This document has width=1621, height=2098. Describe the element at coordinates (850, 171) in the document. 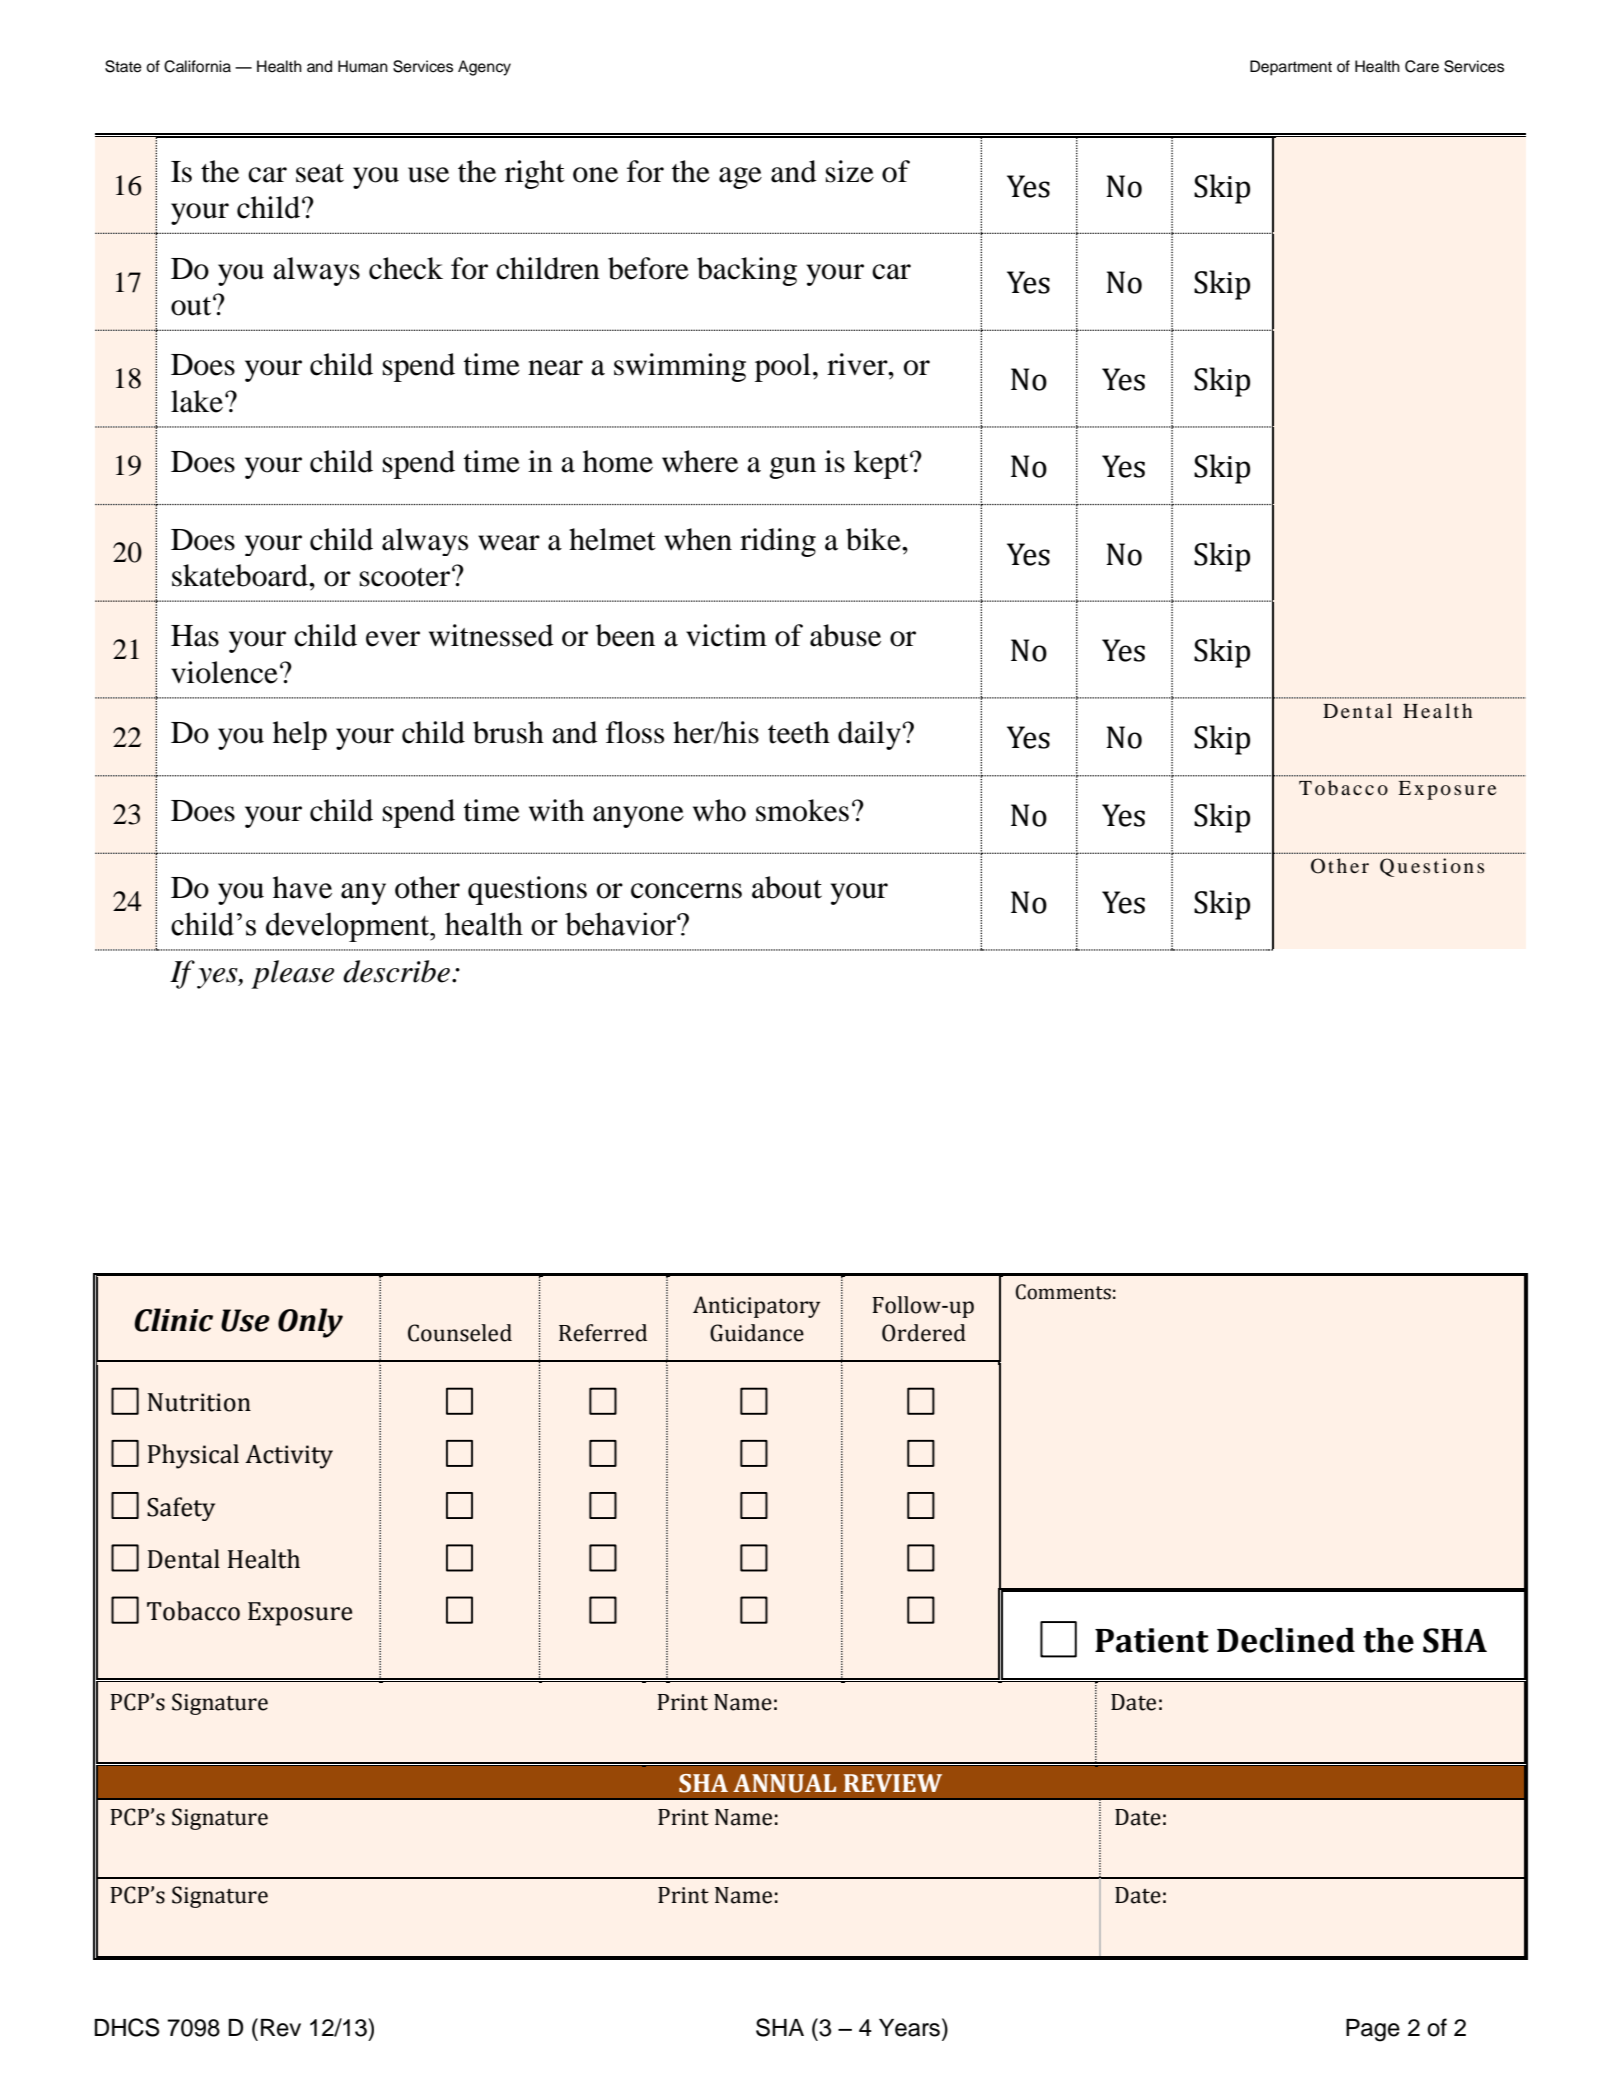

I see `size` at that location.
